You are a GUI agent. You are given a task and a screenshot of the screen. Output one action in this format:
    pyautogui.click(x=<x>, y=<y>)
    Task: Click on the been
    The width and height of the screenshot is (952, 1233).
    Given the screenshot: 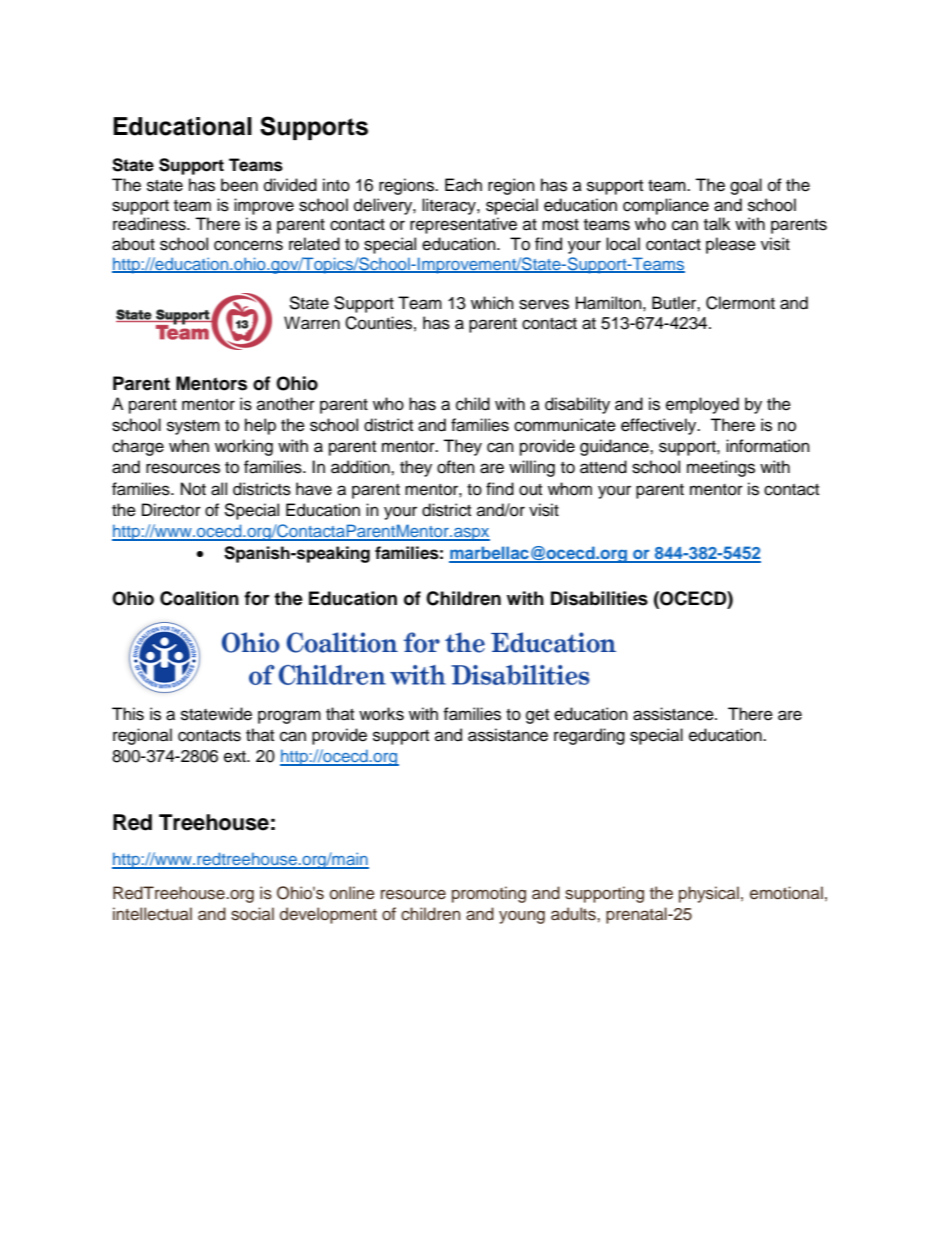 What is the action you would take?
    pyautogui.click(x=239, y=185)
